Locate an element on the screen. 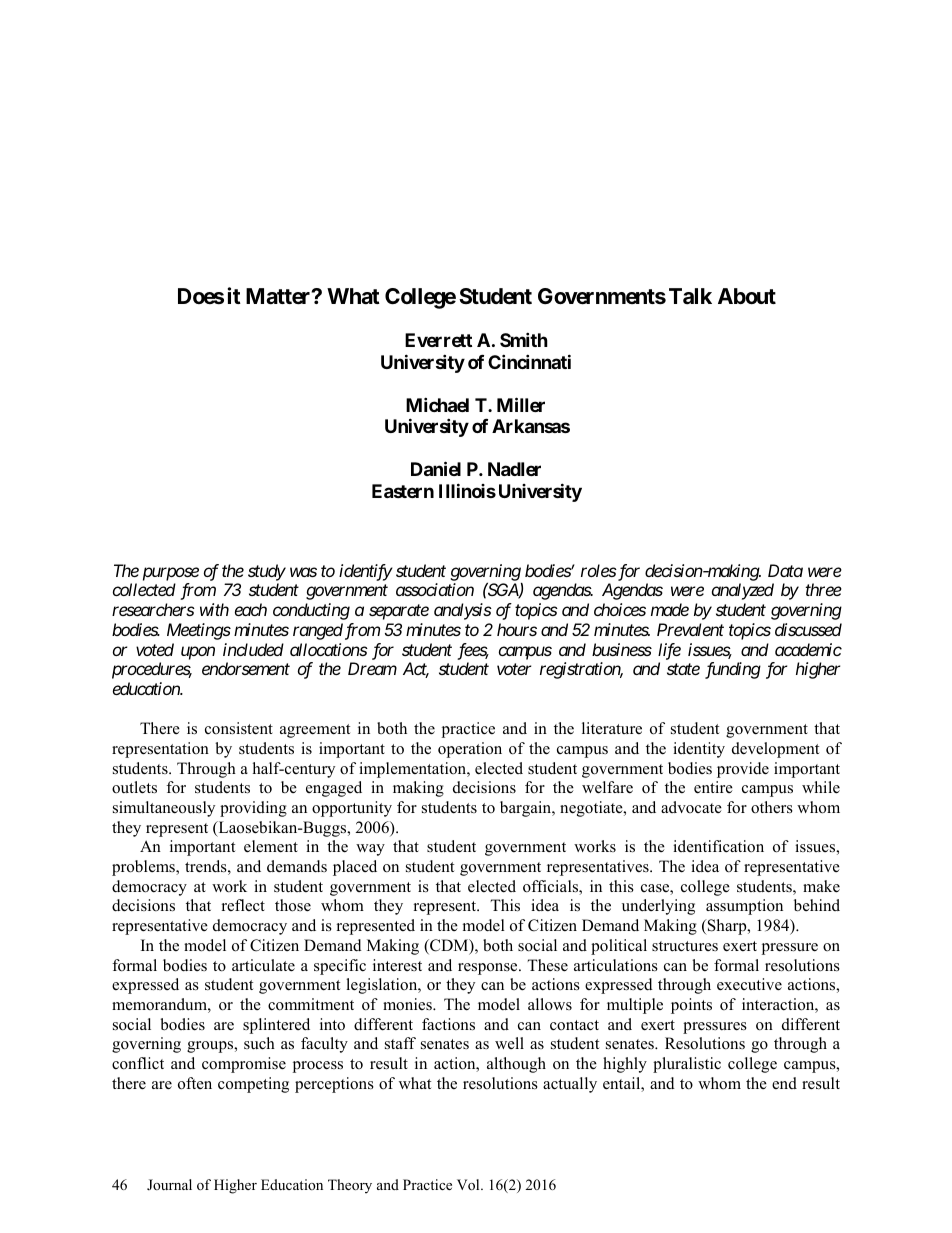  Journal is located at coordinates (169, 1184).
